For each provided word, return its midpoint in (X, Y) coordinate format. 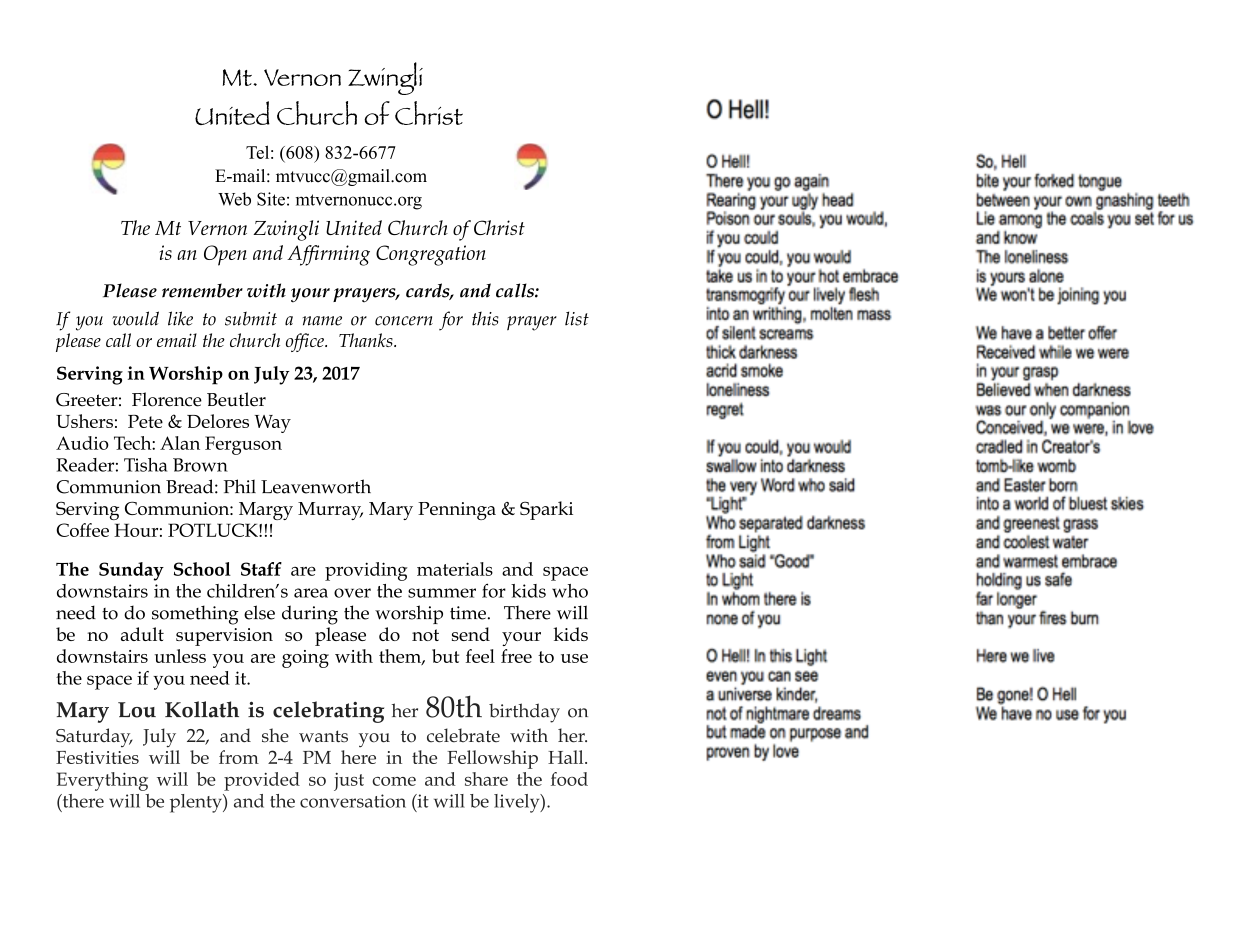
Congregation (431, 255)
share (486, 779)
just (349, 782)
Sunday (131, 571)
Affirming (328, 255)
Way (273, 424)
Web (234, 199)
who (570, 591)
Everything (102, 781)
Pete (145, 421)
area (311, 593)
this (485, 318)
